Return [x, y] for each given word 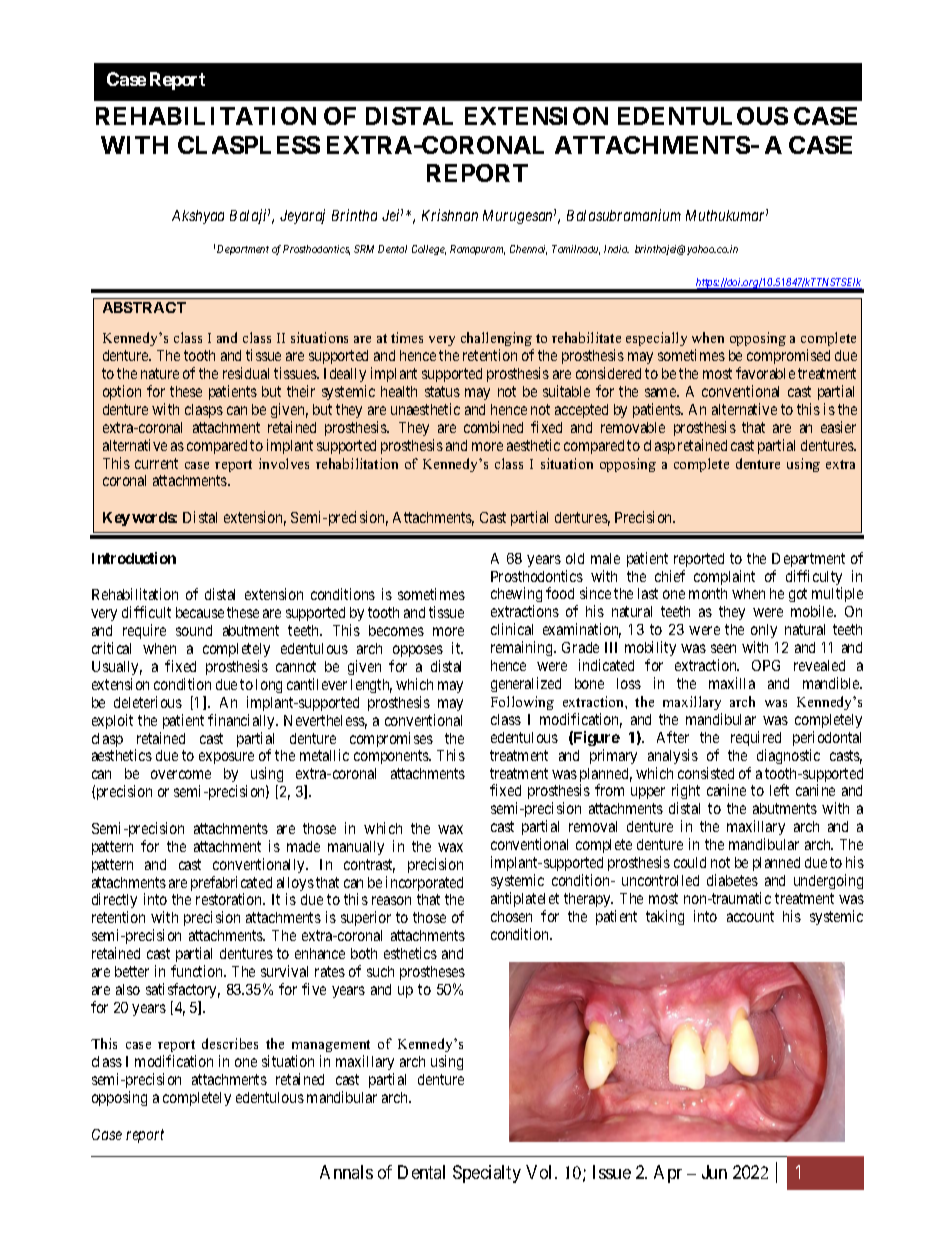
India [616, 249]
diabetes [732, 880]
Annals [346, 1172]
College [429, 250]
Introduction [134, 558]
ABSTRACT [144, 307]
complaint [724, 577]
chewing [516, 596]
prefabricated [231, 885]
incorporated [424, 883]
